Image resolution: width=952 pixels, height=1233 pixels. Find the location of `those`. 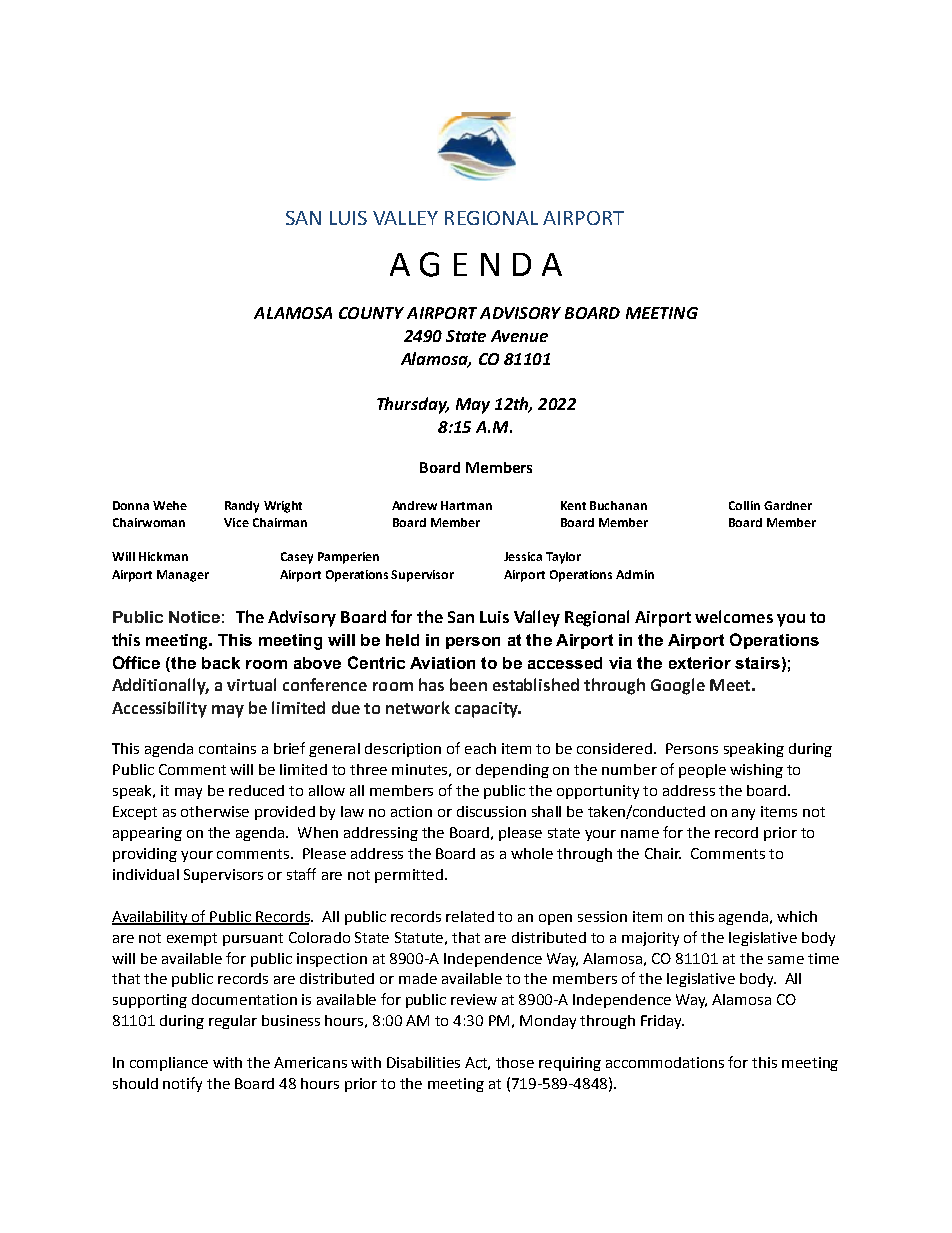

those is located at coordinates (515, 1062).
